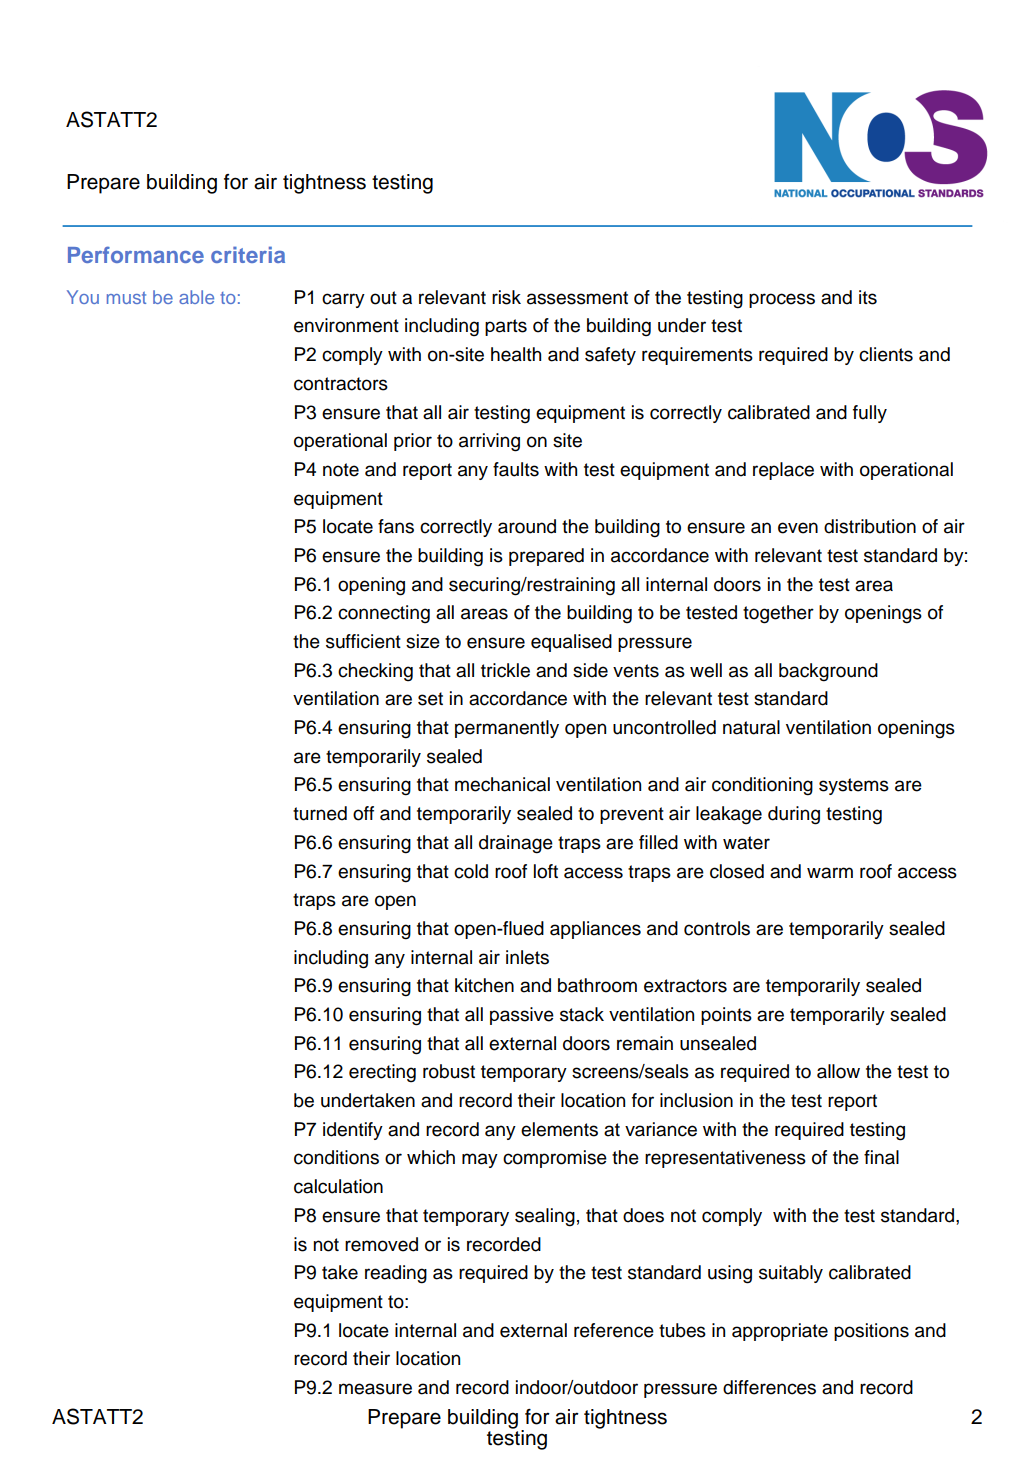 This screenshot has height=1464, width=1035. Describe the element at coordinates (320, 813) in the screenshot. I see `turned` at that location.
